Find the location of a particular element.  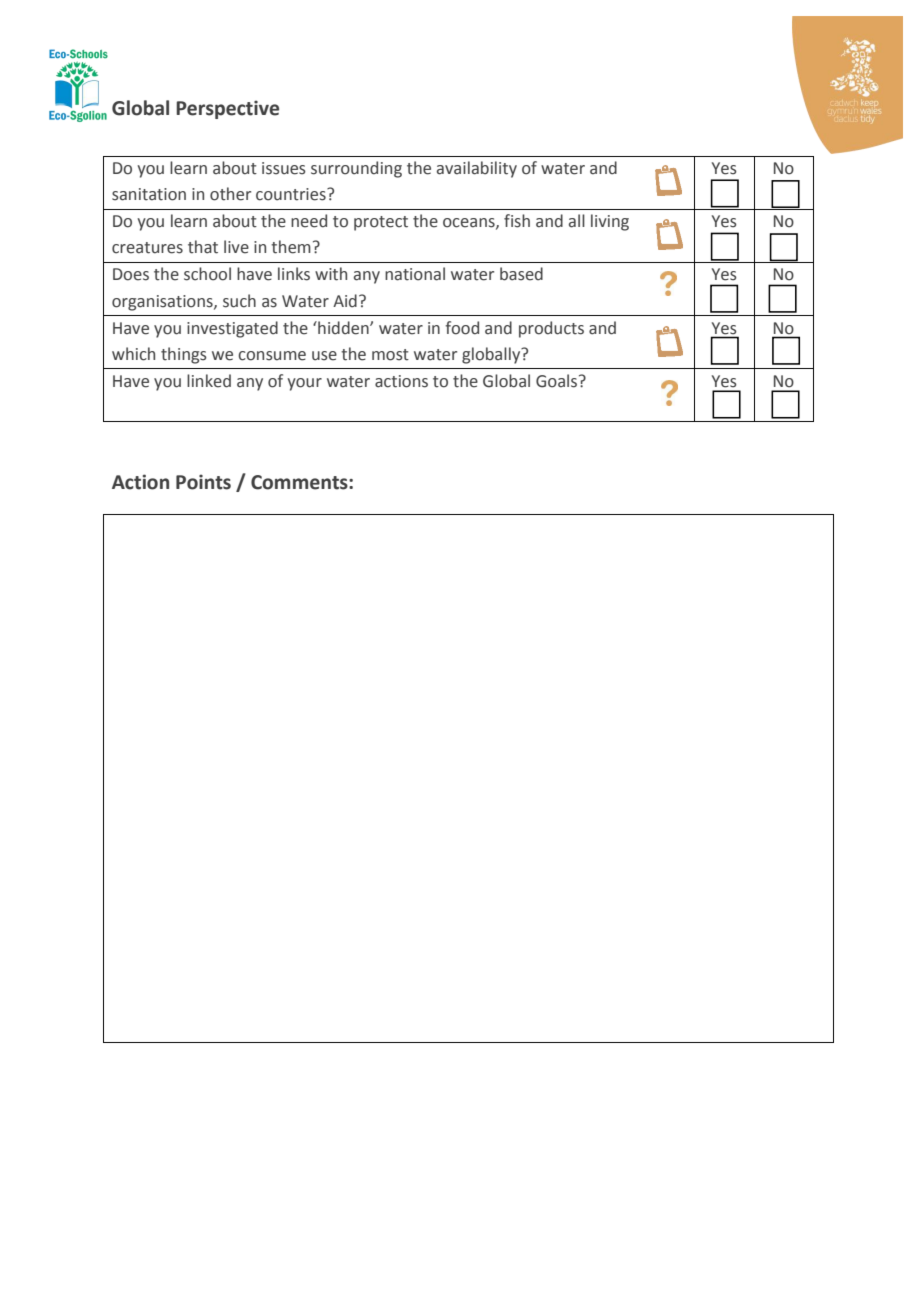

Perspective is located at coordinates (227, 109).
